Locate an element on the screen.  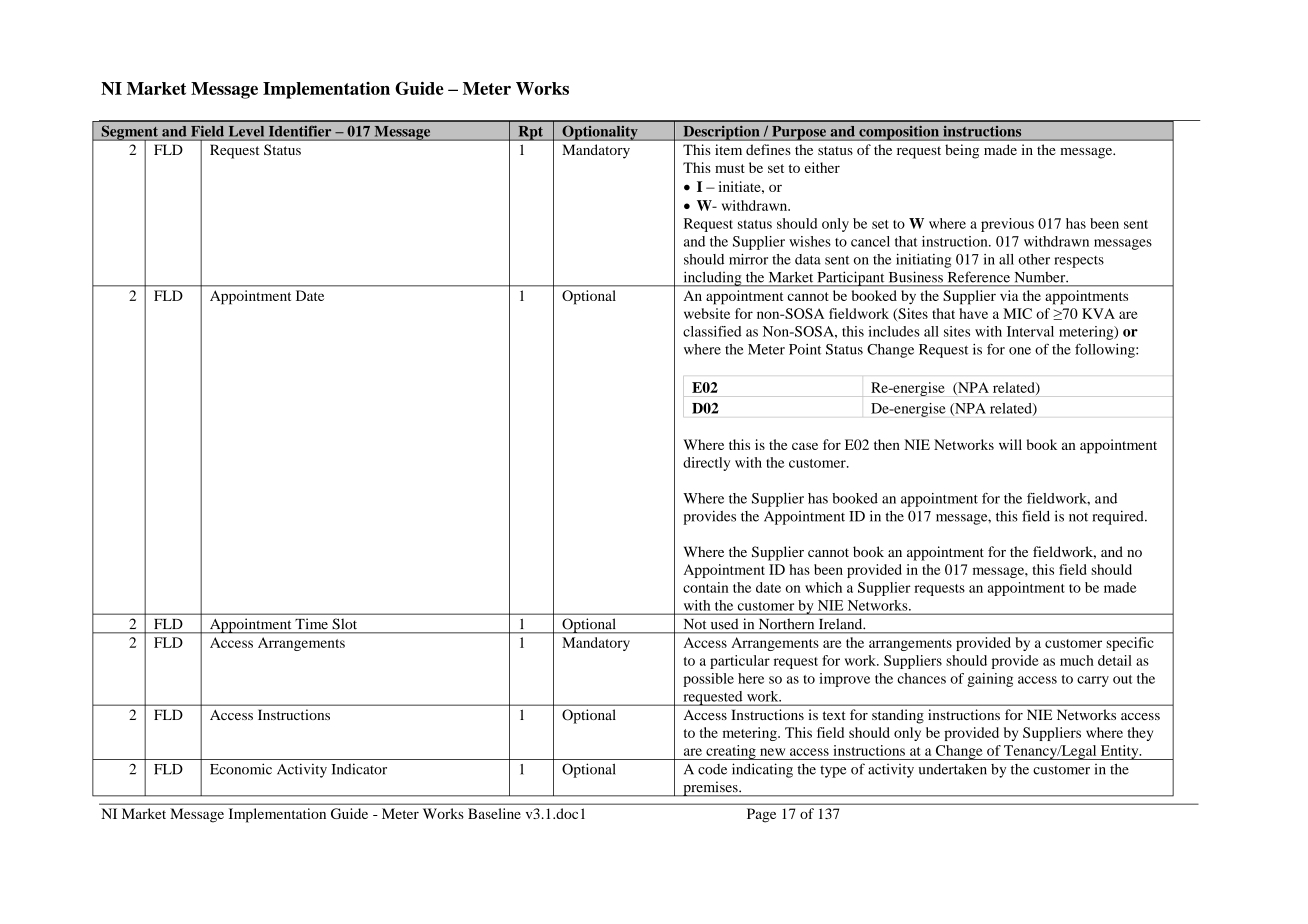
being is located at coordinates (962, 151).
